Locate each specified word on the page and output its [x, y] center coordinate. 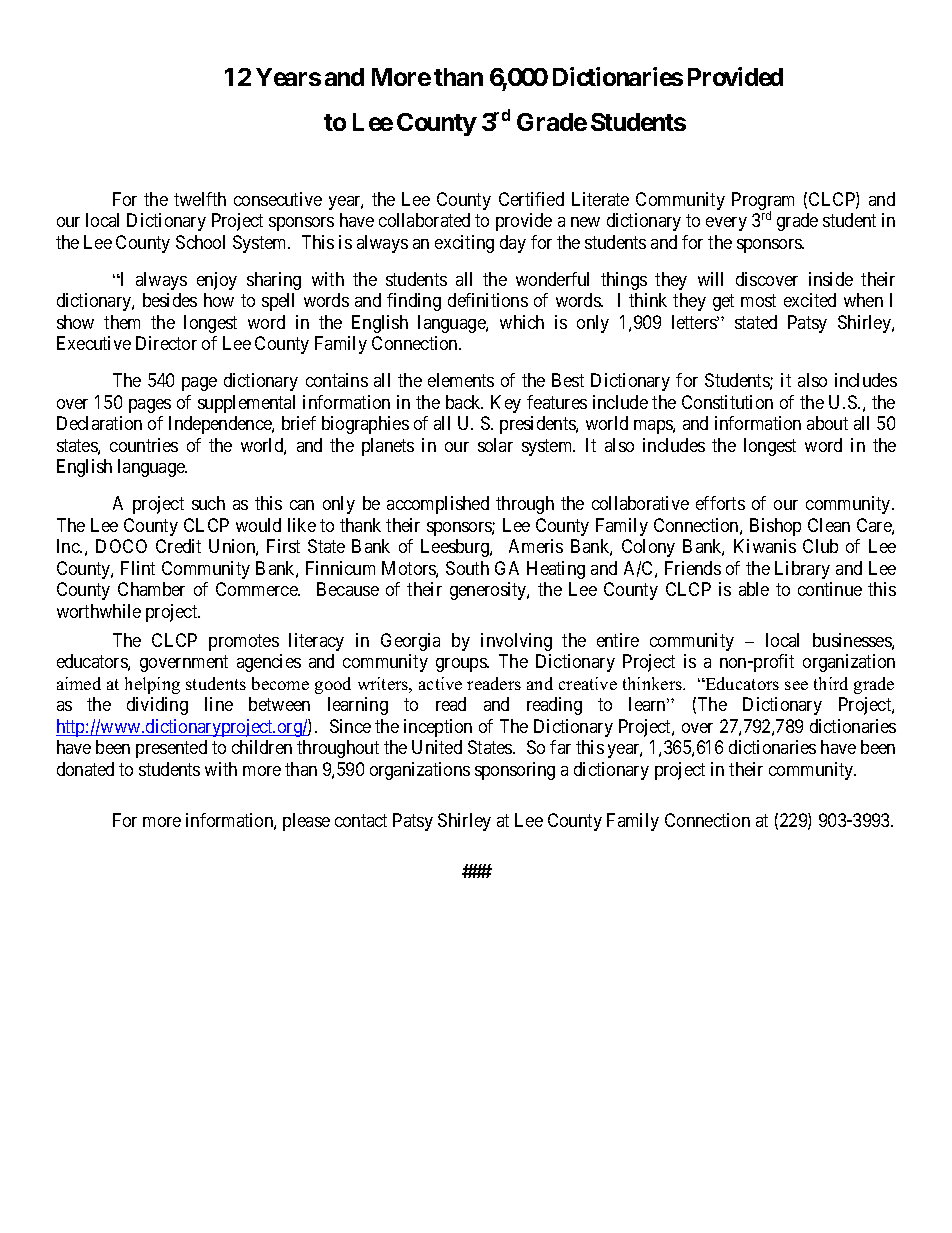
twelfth [200, 199]
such [208, 503]
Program [763, 202]
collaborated [424, 220]
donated [85, 769]
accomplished [438, 505]
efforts [720, 503]
